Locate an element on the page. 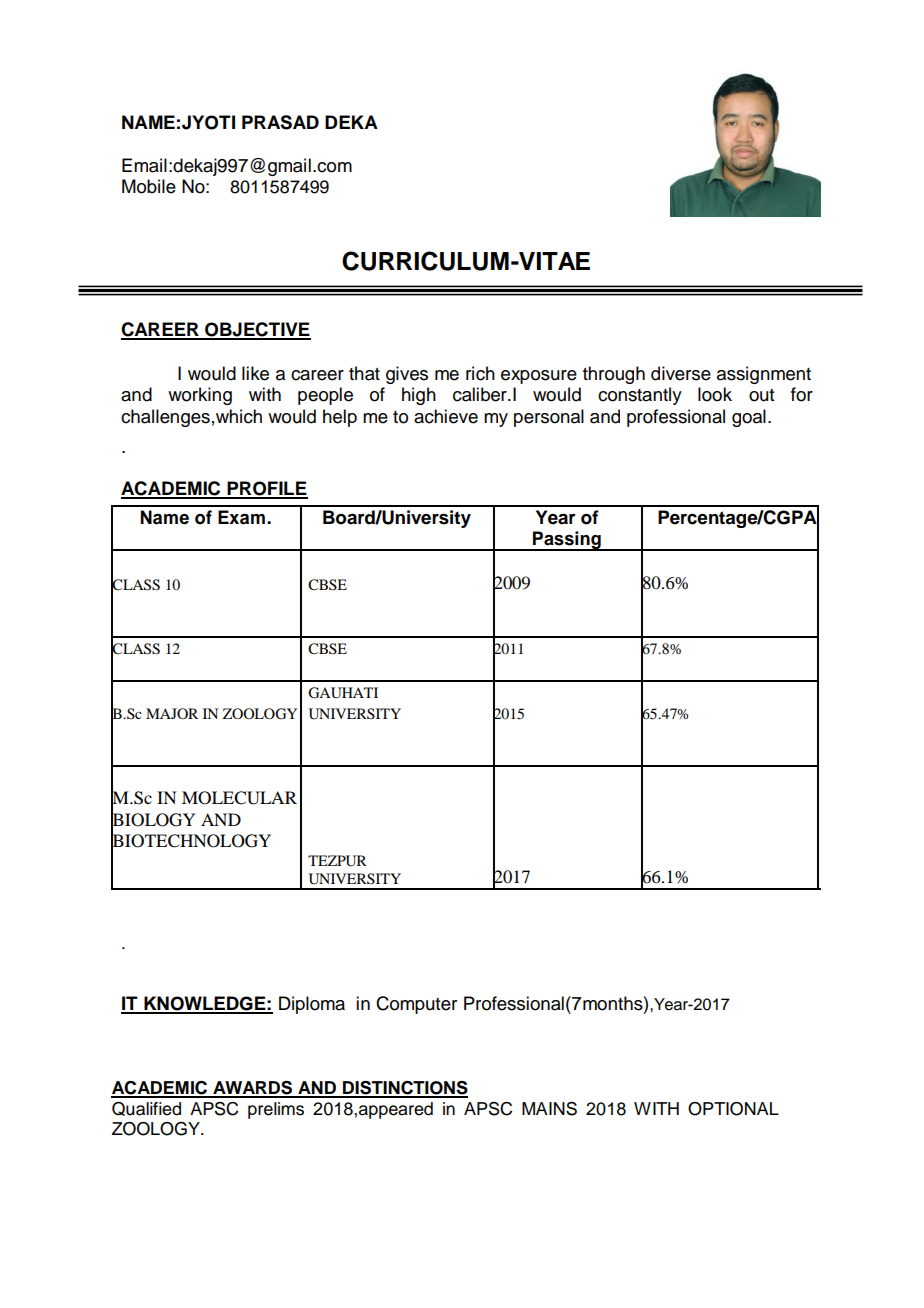 The width and height of the image is (924, 1308). DISTINCTIONS is located at coordinates (404, 1089).
